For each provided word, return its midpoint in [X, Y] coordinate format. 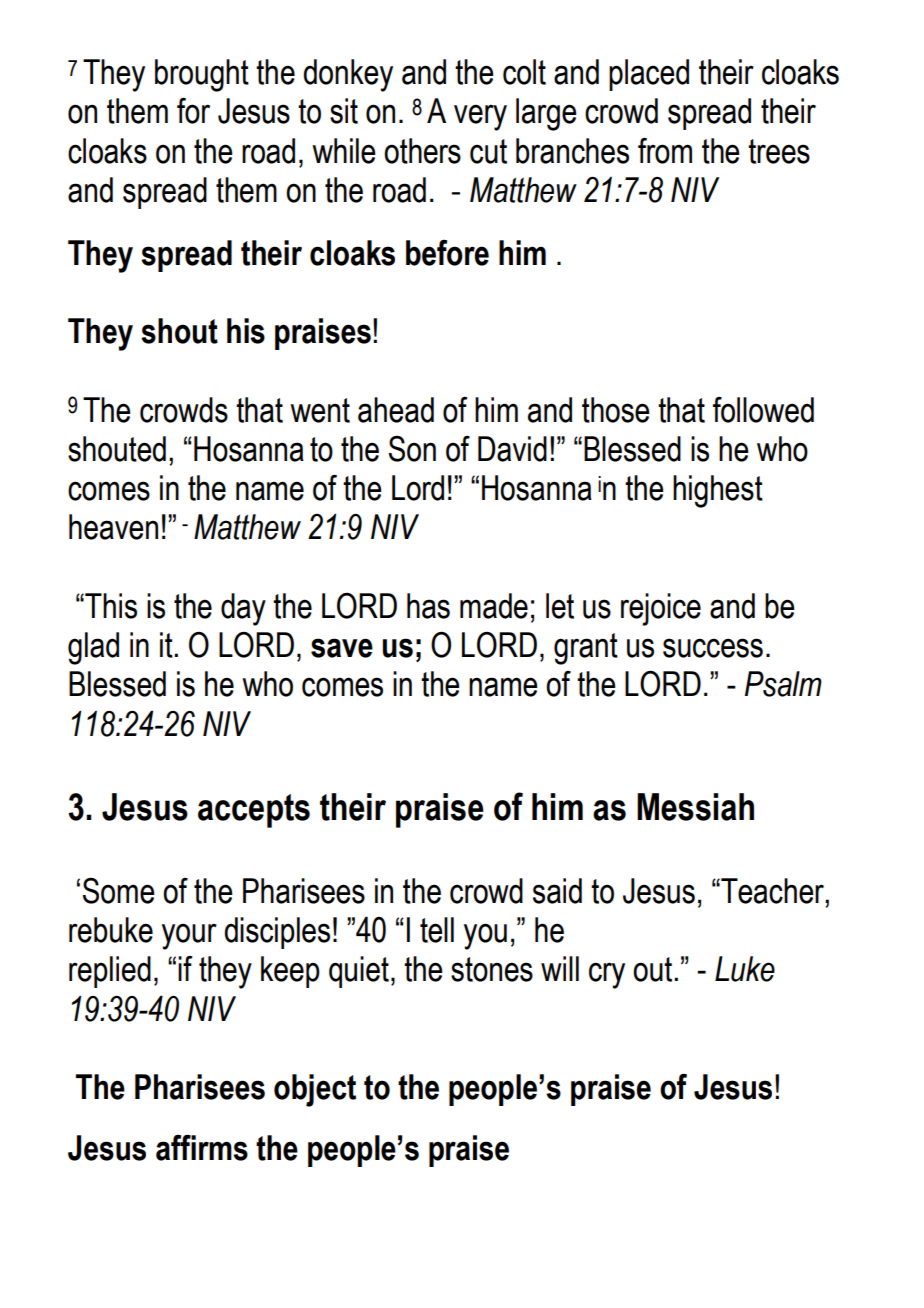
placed [649, 75]
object [315, 1090]
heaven [113, 527]
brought [202, 75]
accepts [254, 811]
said [557, 891]
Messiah [695, 807]
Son [412, 449]
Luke [745, 969]
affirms [202, 1148]
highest [718, 491]
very [480, 117]
